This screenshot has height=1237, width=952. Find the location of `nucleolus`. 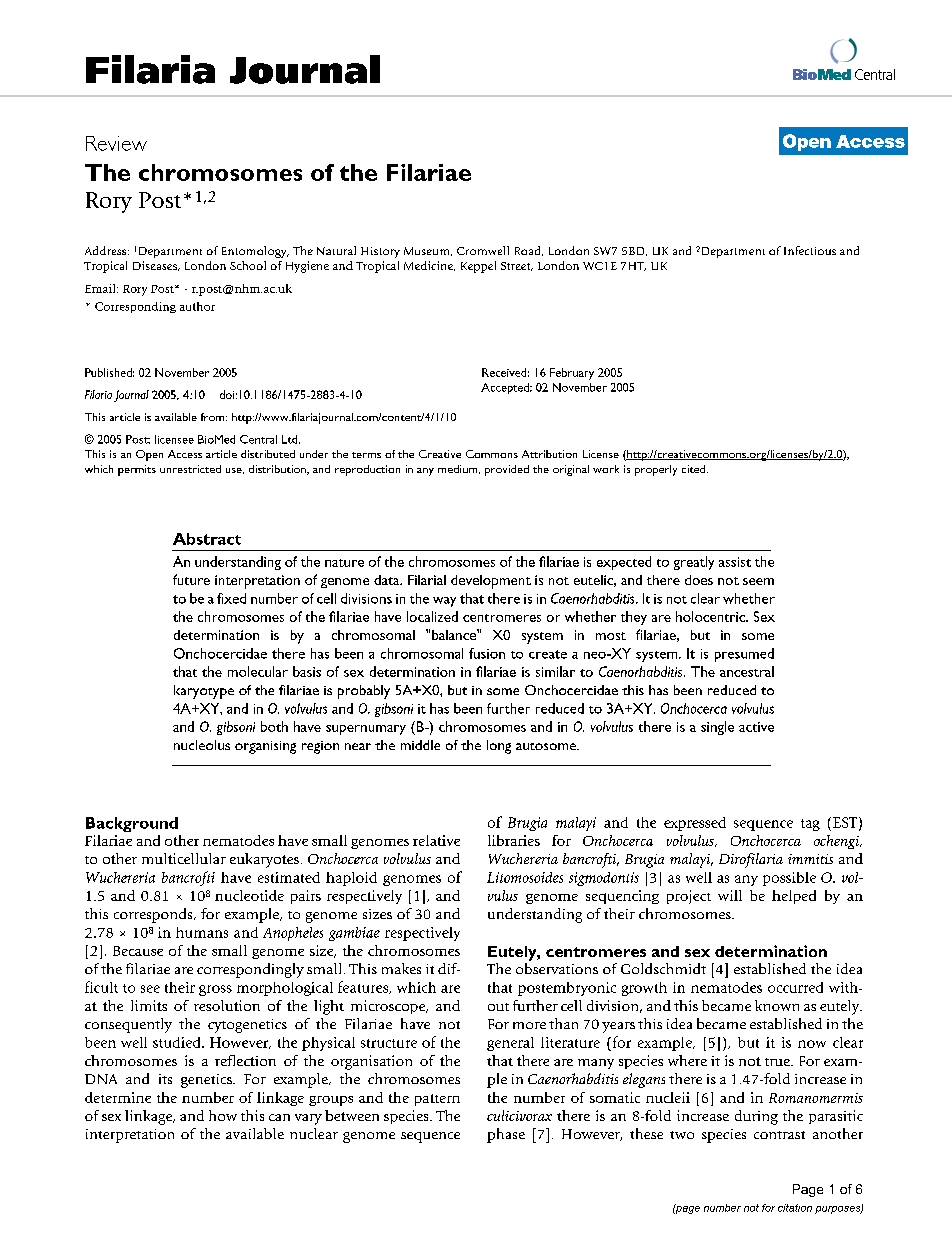

nucleolus is located at coordinates (202, 745).
